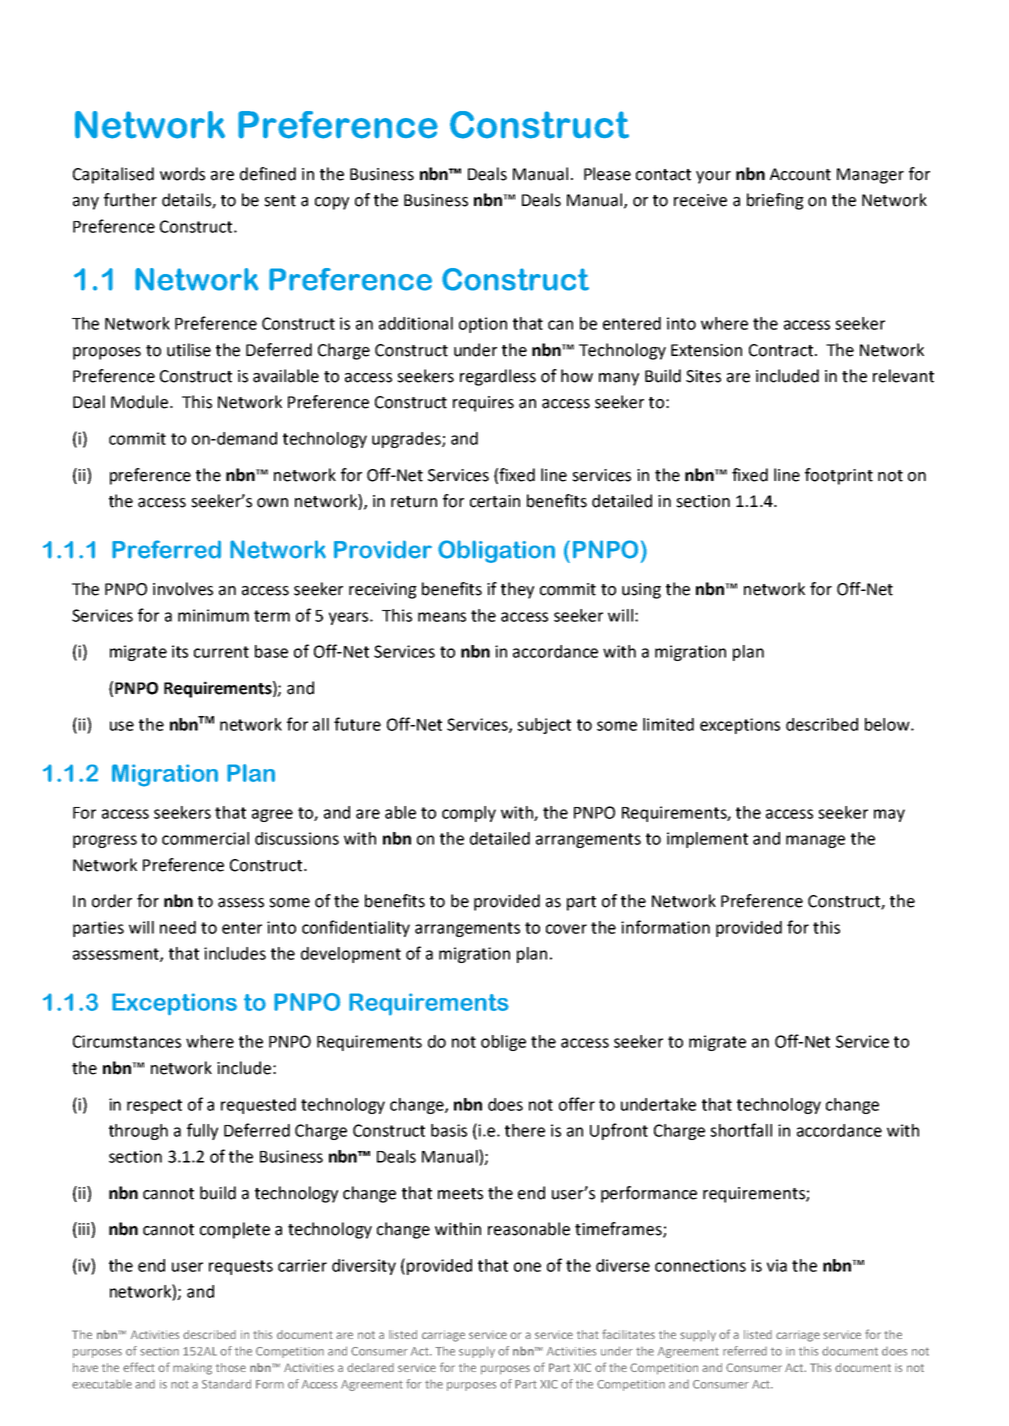 The width and height of the screenshot is (1009, 1426). What do you see at coordinates (775, 201) in the screenshot?
I see `briefing` at bounding box center [775, 201].
